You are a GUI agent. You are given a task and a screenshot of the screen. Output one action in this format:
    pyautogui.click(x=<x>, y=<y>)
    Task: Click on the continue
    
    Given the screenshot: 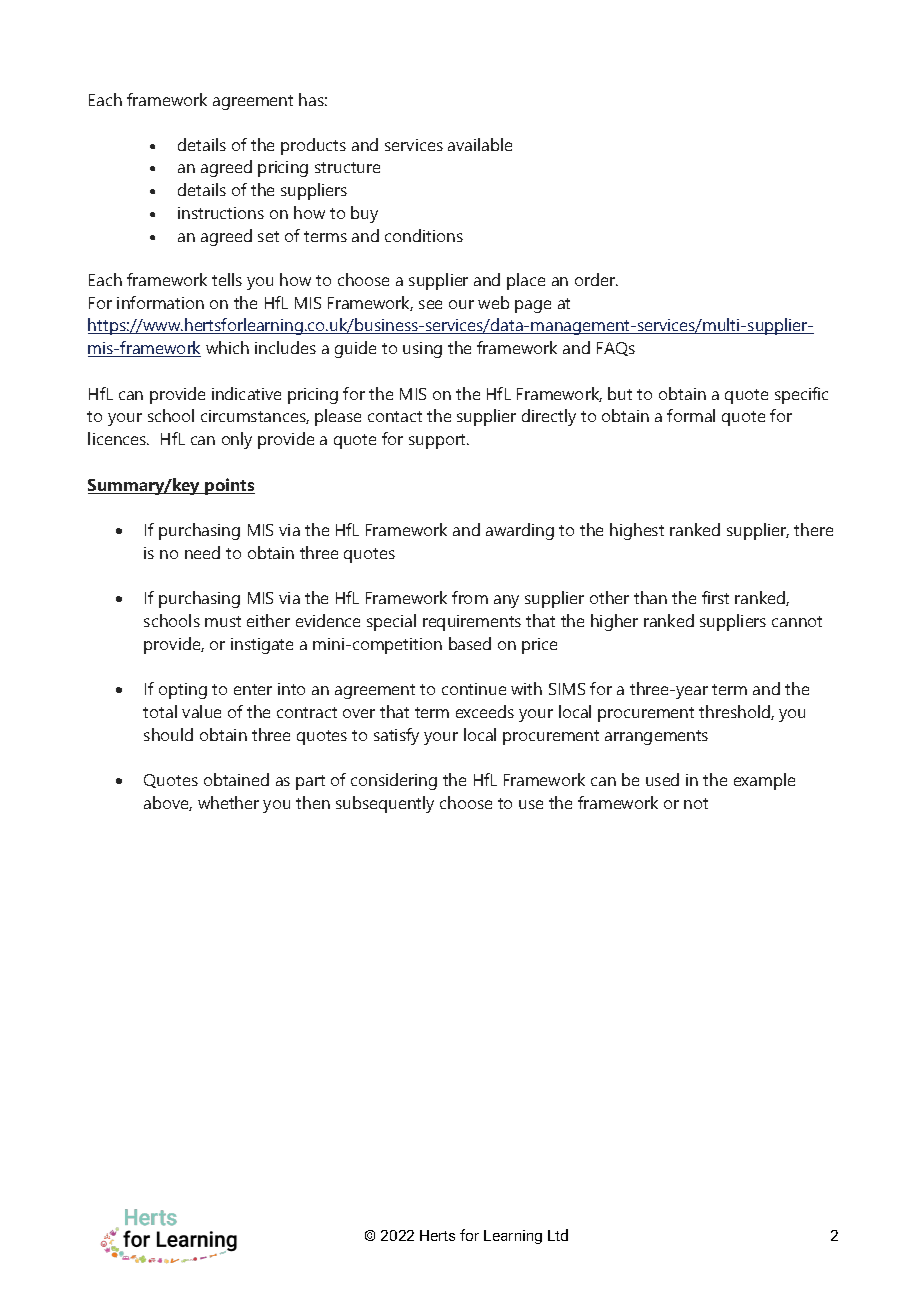 What is the action you would take?
    pyautogui.click(x=474, y=689)
